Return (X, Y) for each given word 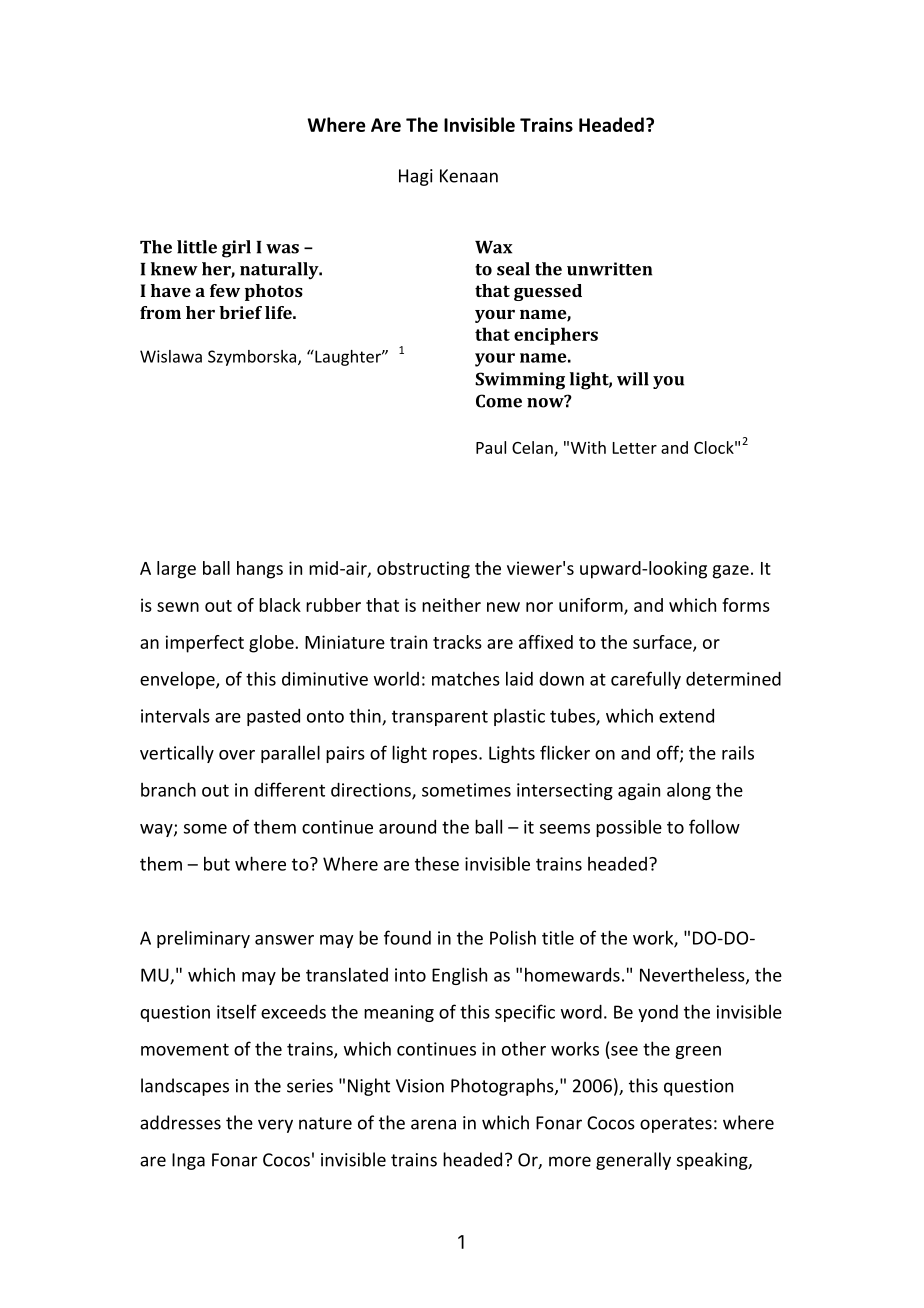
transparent (440, 718)
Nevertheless (693, 975)
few (225, 290)
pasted (273, 717)
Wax (493, 247)
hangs (260, 570)
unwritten (609, 269)
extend (686, 716)
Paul (491, 447)
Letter (635, 448)
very (275, 1126)
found (407, 937)
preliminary (203, 939)
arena (433, 1124)
